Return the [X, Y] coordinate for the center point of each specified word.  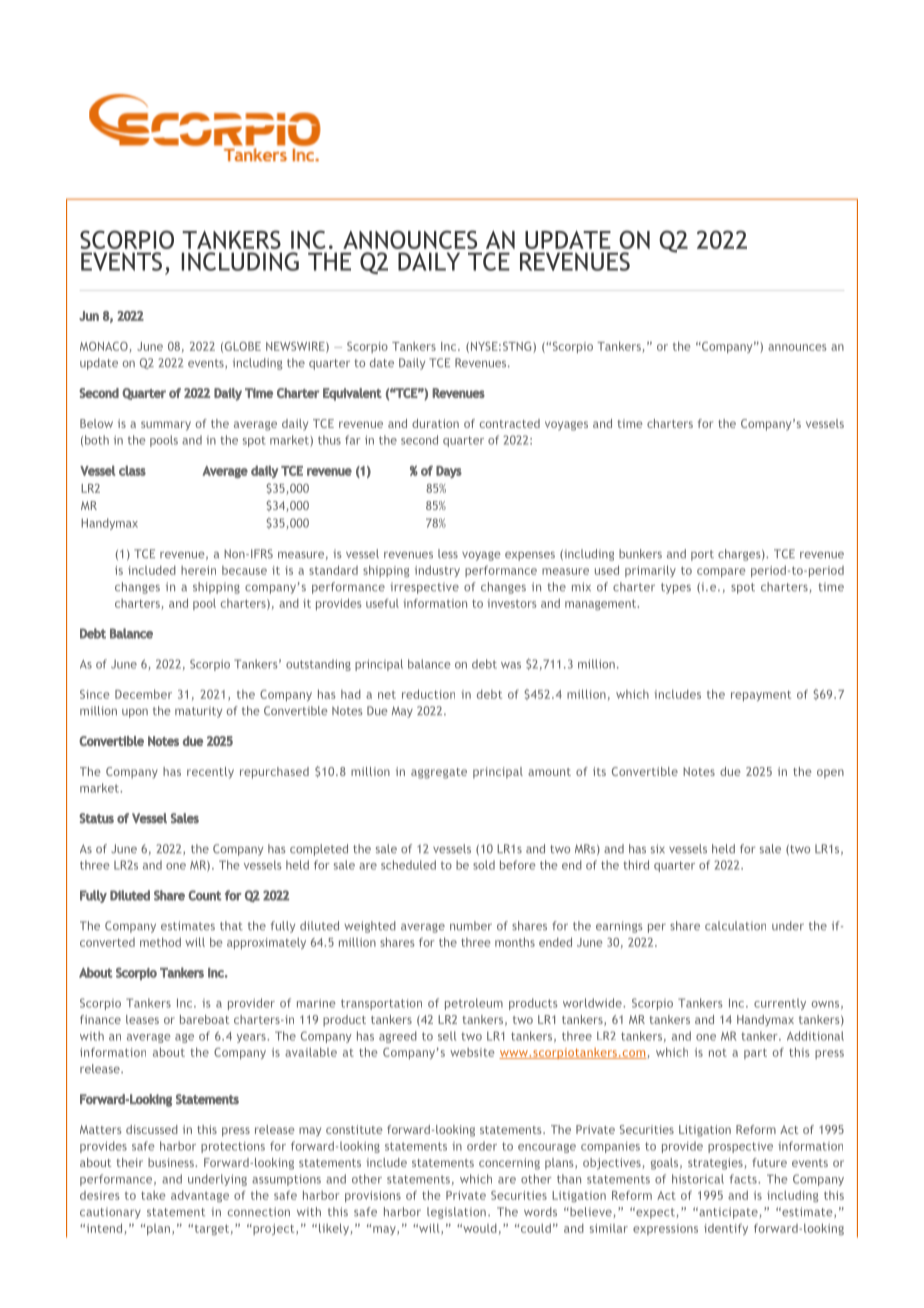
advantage [200, 1196]
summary [166, 426]
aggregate [439, 773]
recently [210, 773]
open [830, 774]
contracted [510, 423]
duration [435, 423]
